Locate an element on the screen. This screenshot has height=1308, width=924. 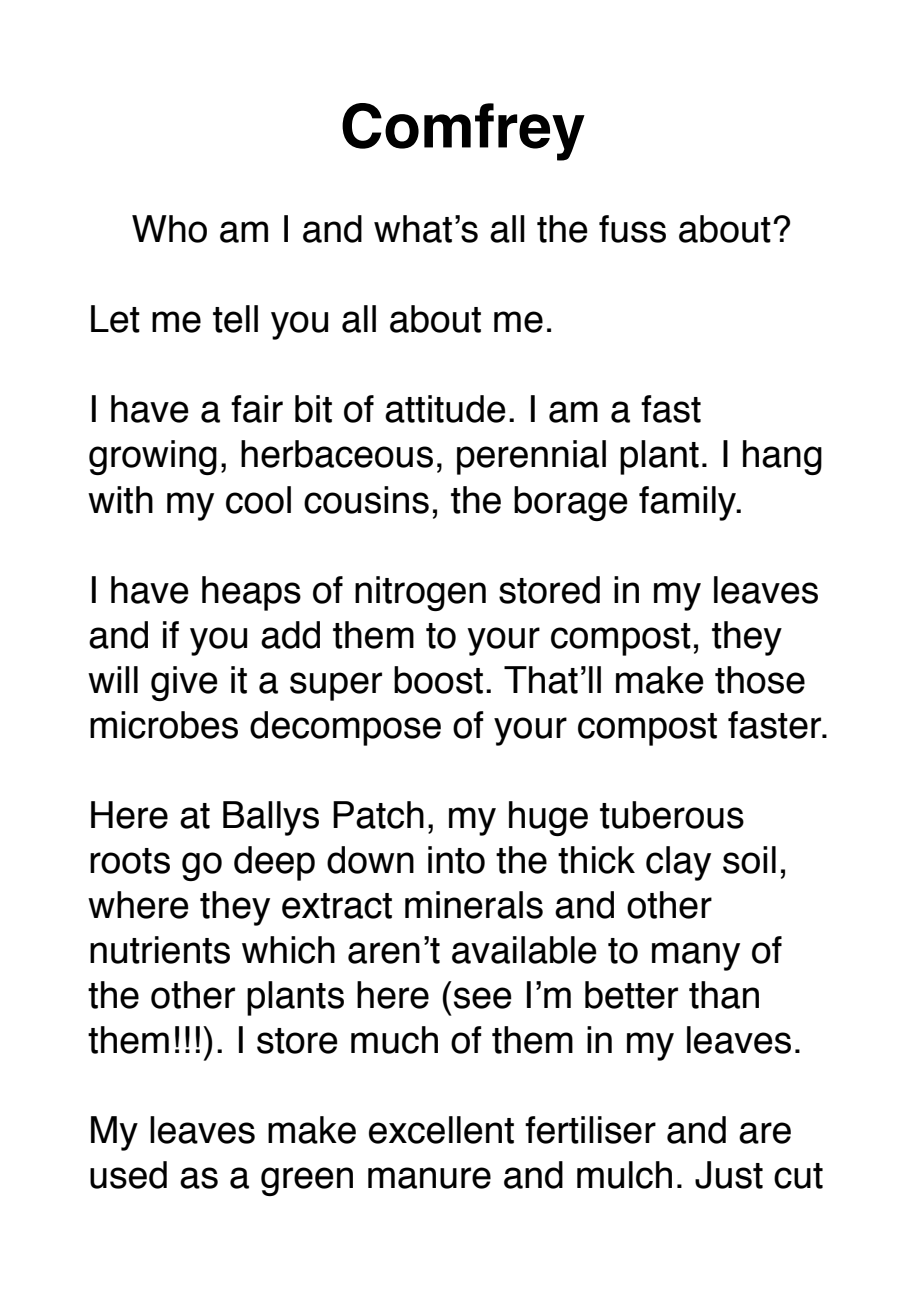
Comfrey is located at coordinates (463, 132).
